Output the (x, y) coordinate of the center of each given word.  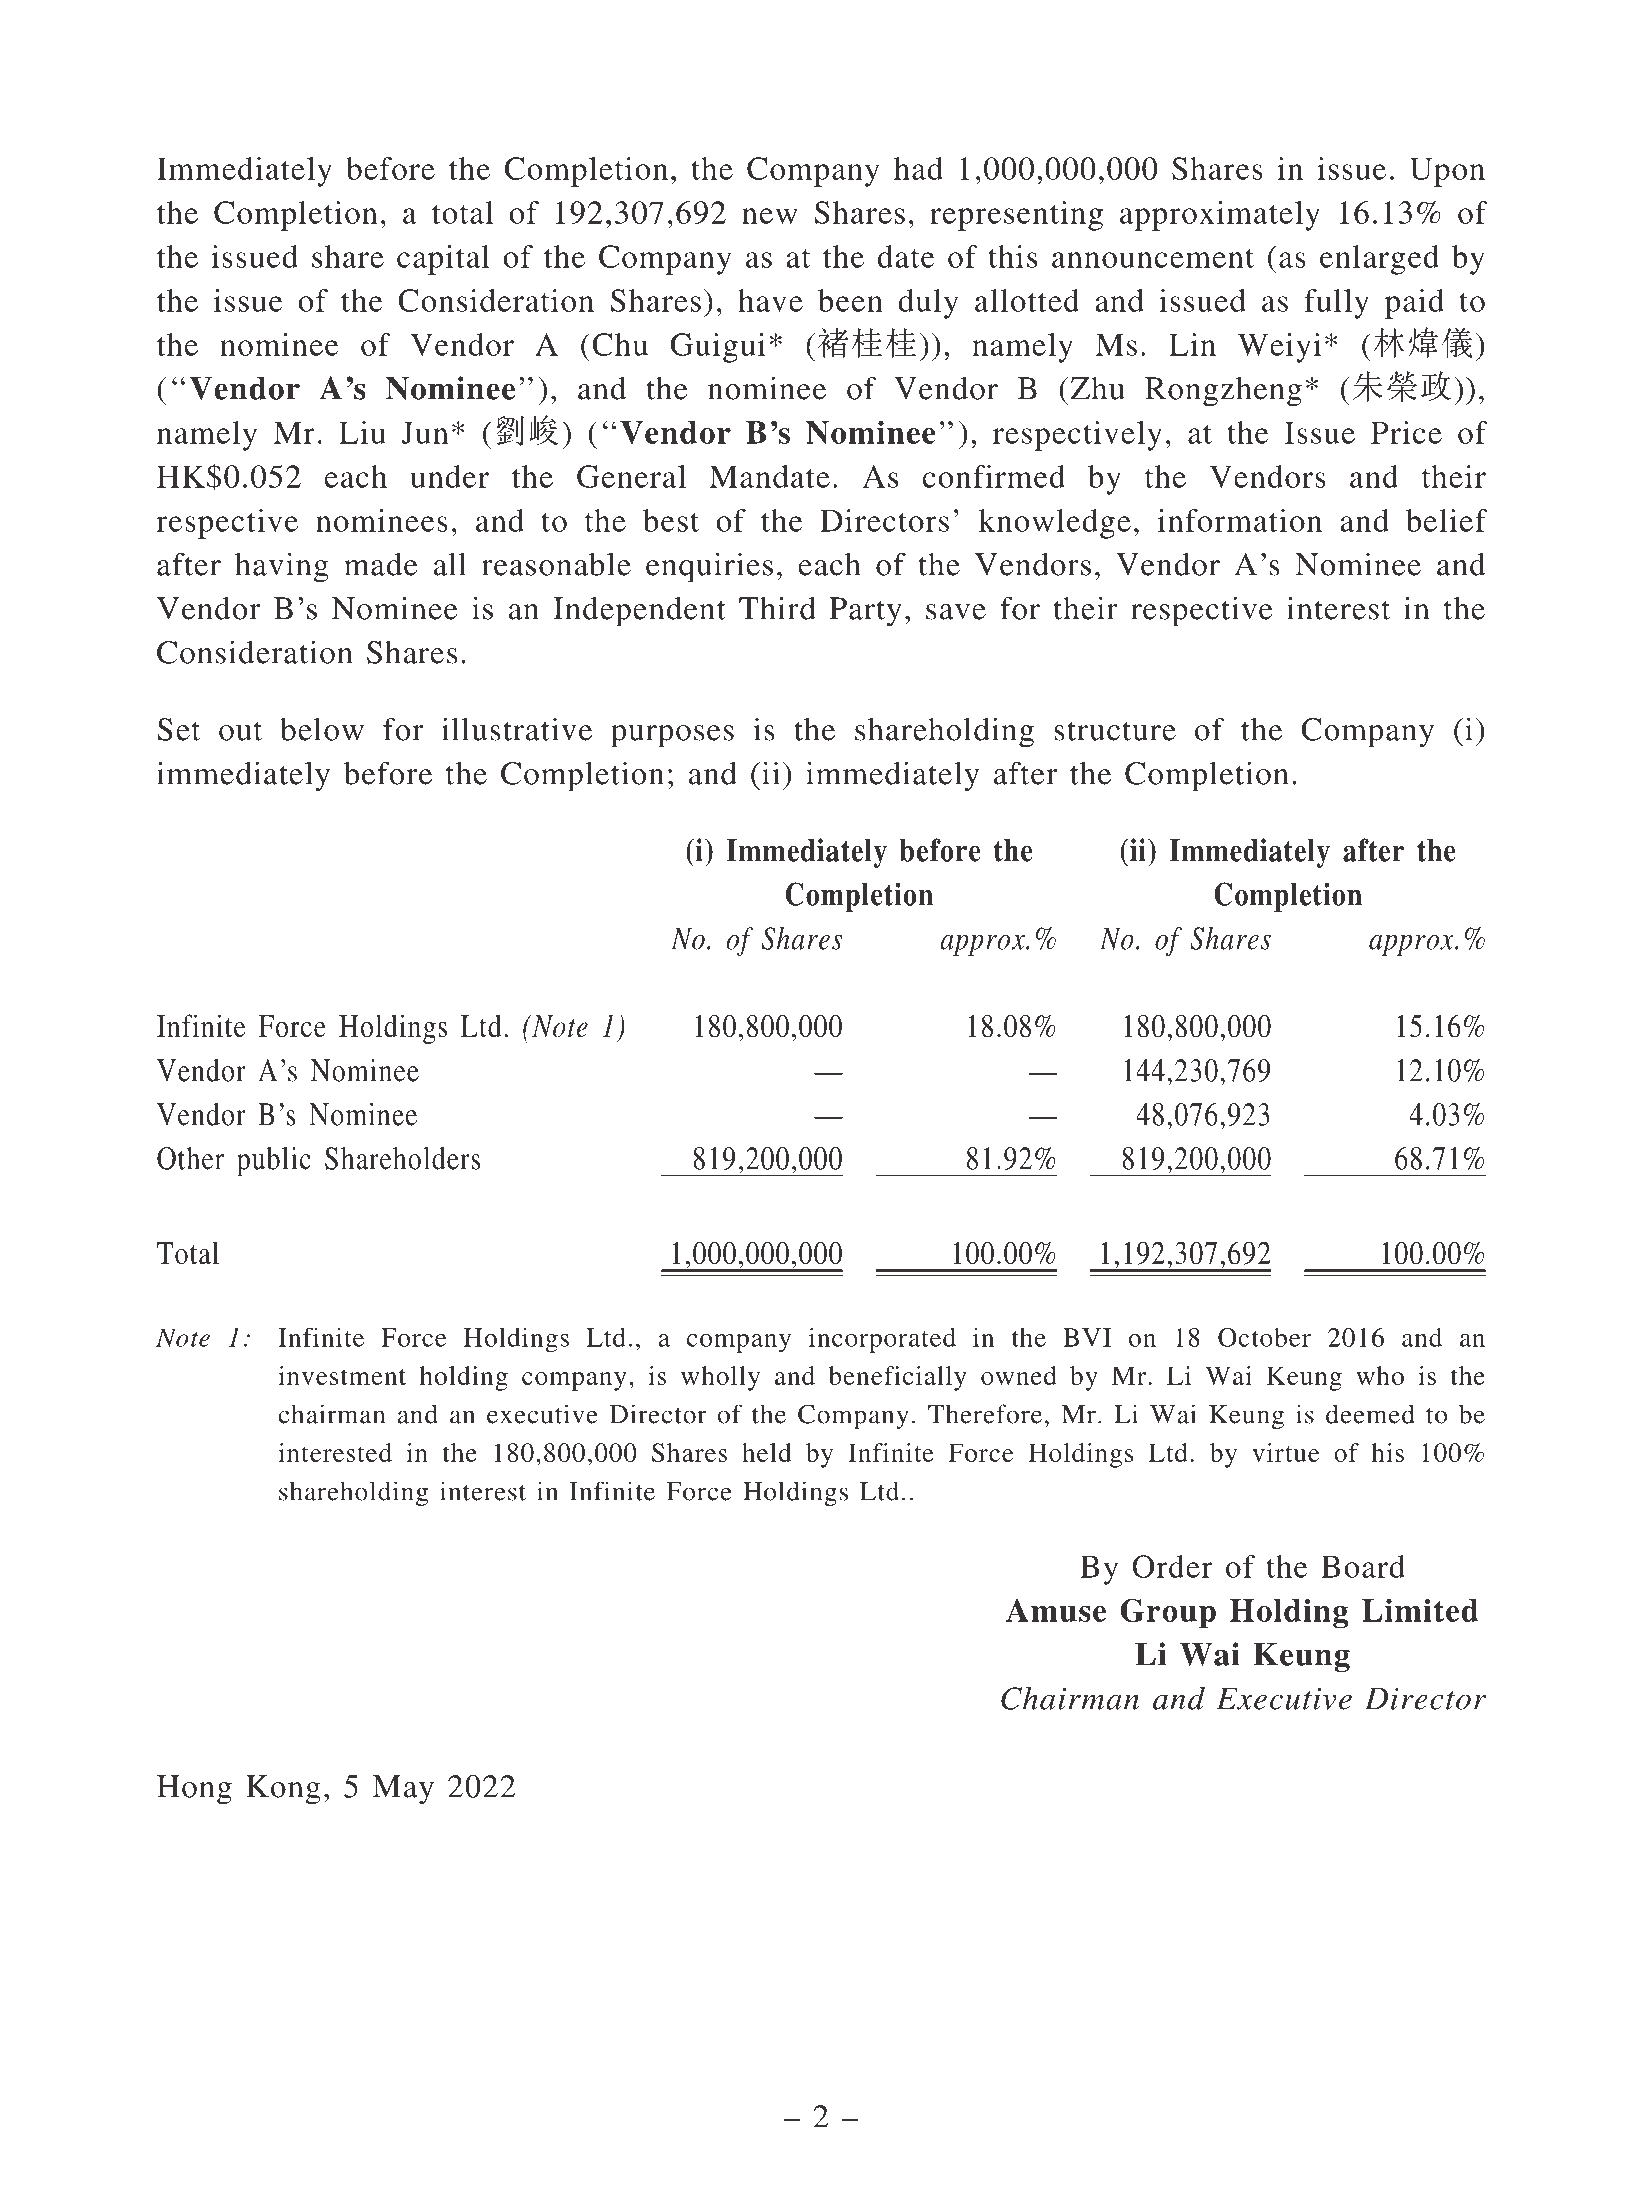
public (274, 1162)
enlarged (1379, 260)
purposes (672, 736)
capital (443, 260)
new (770, 216)
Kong (283, 1790)
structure (1115, 731)
